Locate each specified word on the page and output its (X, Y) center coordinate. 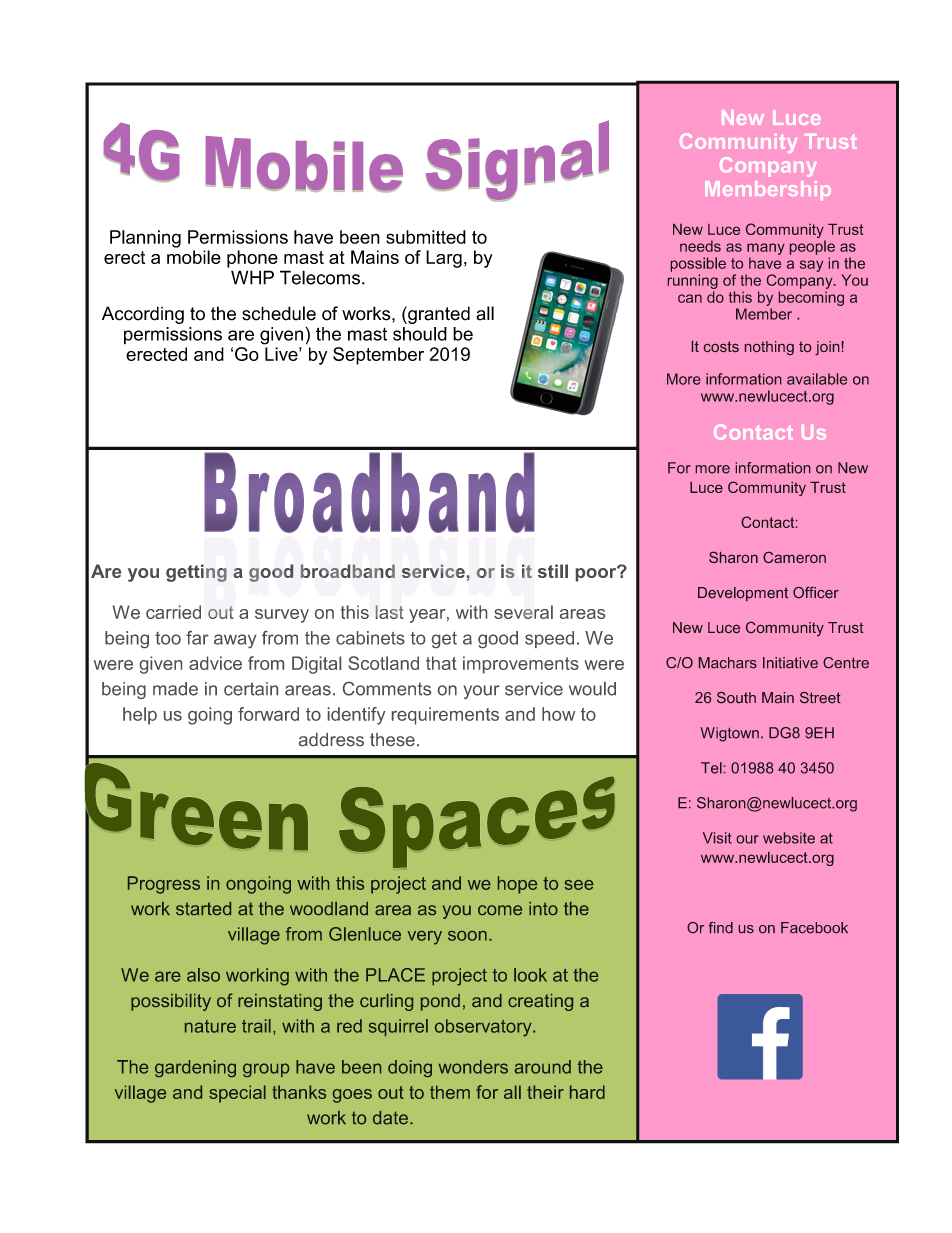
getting (196, 573)
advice (215, 663)
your (481, 692)
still (553, 571)
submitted (426, 237)
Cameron (794, 557)
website (789, 838)
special (237, 1094)
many (766, 249)
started (203, 908)
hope (517, 885)
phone (252, 259)
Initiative (790, 662)
